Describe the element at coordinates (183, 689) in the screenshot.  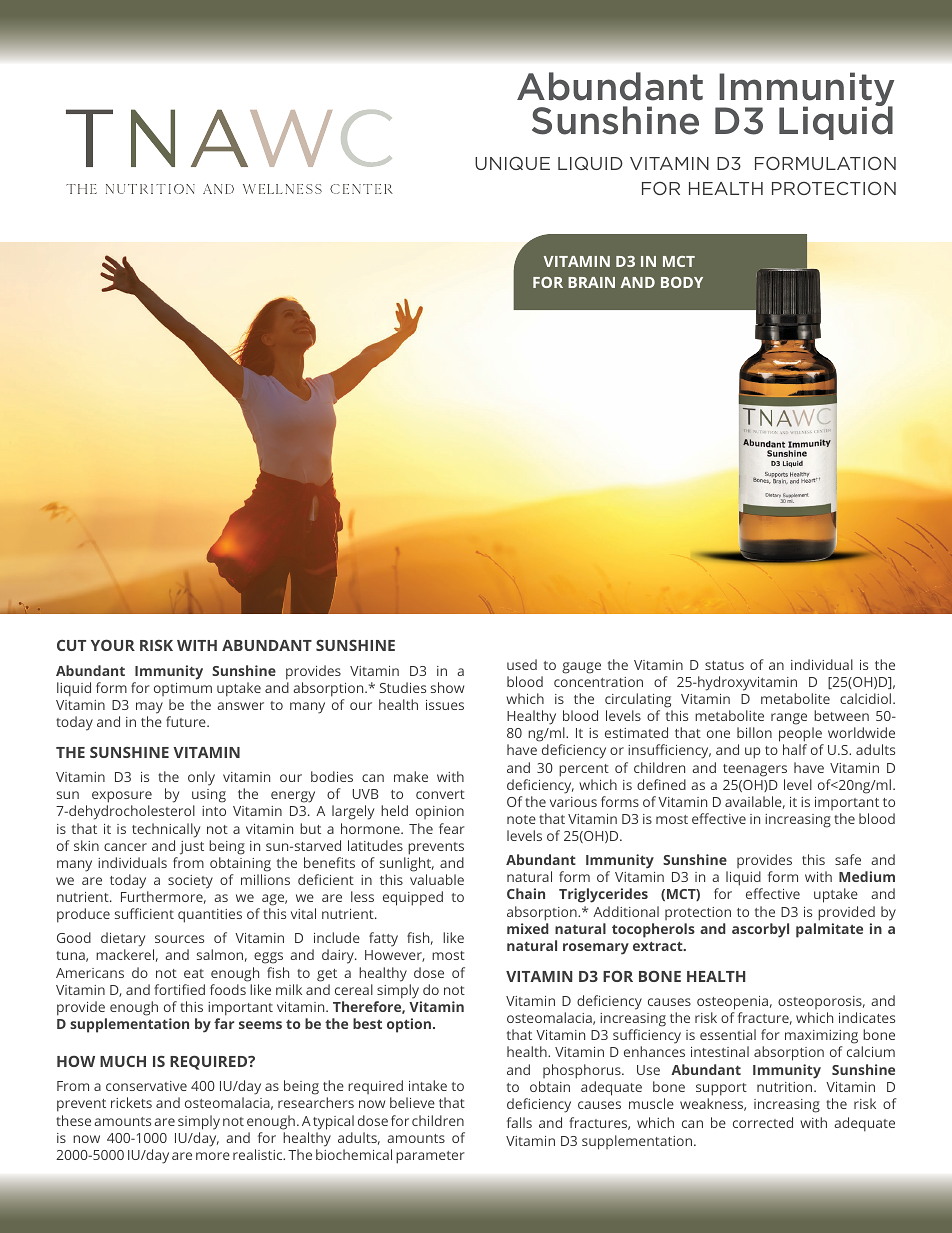
I see `optimum` at that location.
